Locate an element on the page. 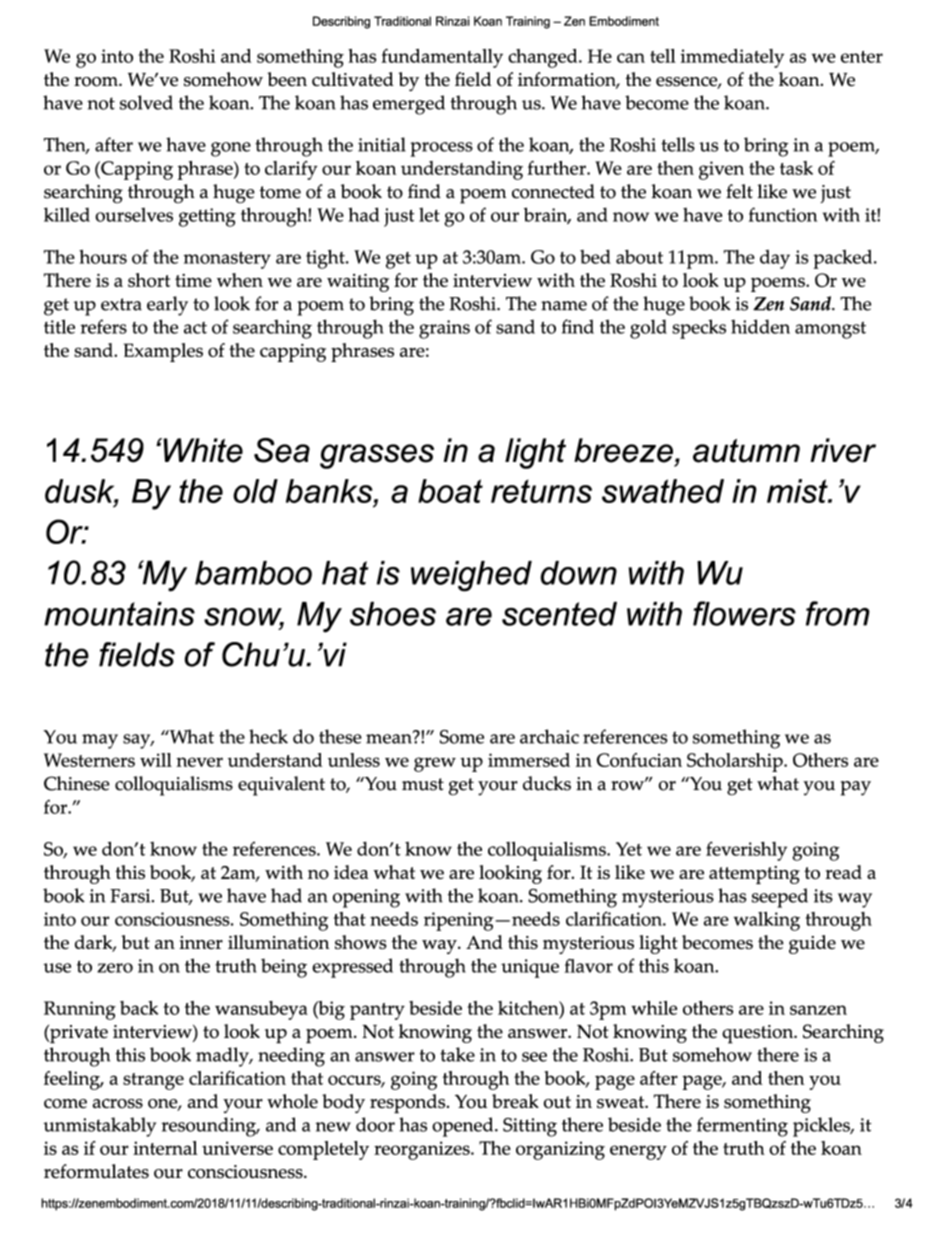  across is located at coordinates (117, 1104).
